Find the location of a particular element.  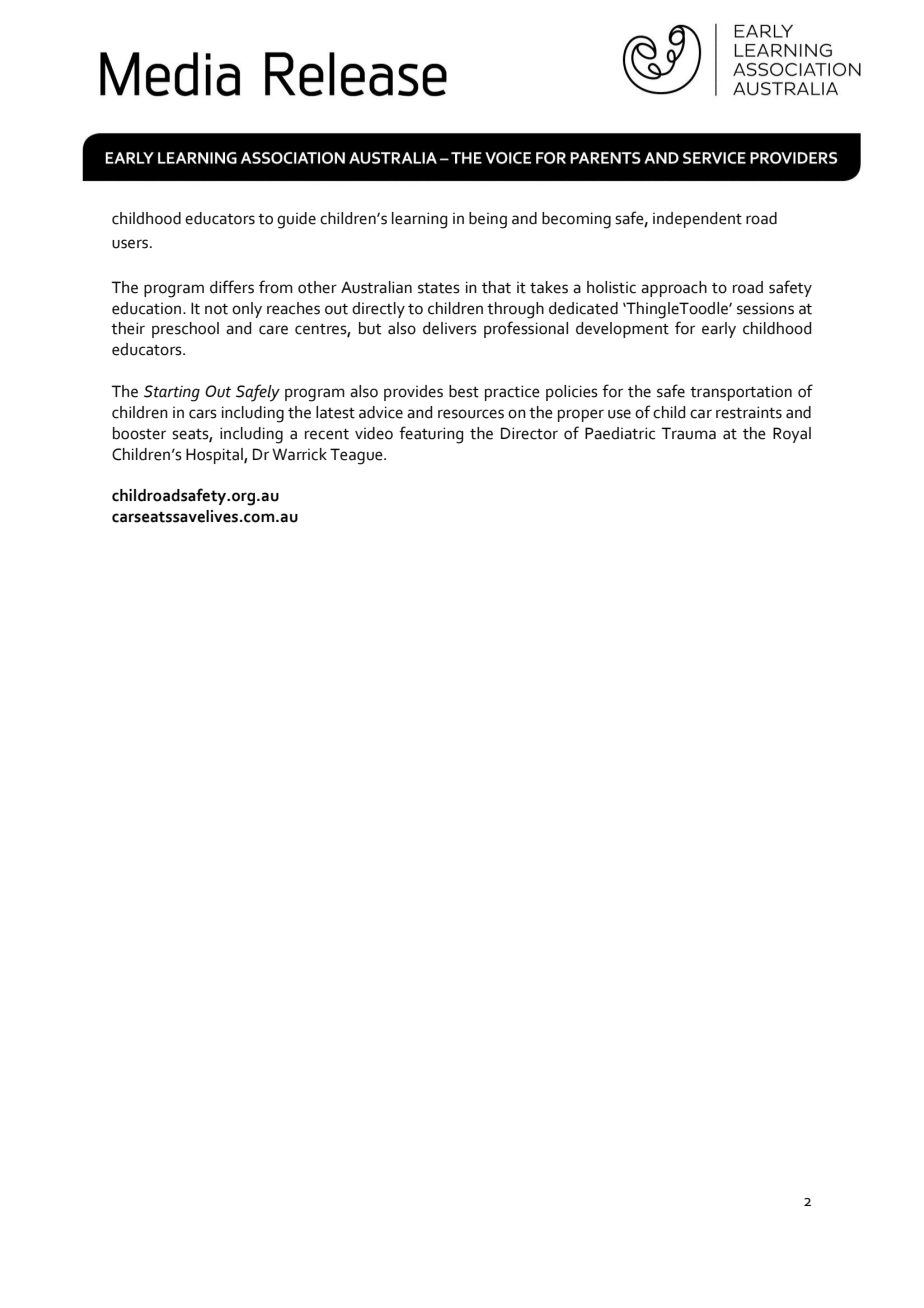

best is located at coordinates (464, 391).
